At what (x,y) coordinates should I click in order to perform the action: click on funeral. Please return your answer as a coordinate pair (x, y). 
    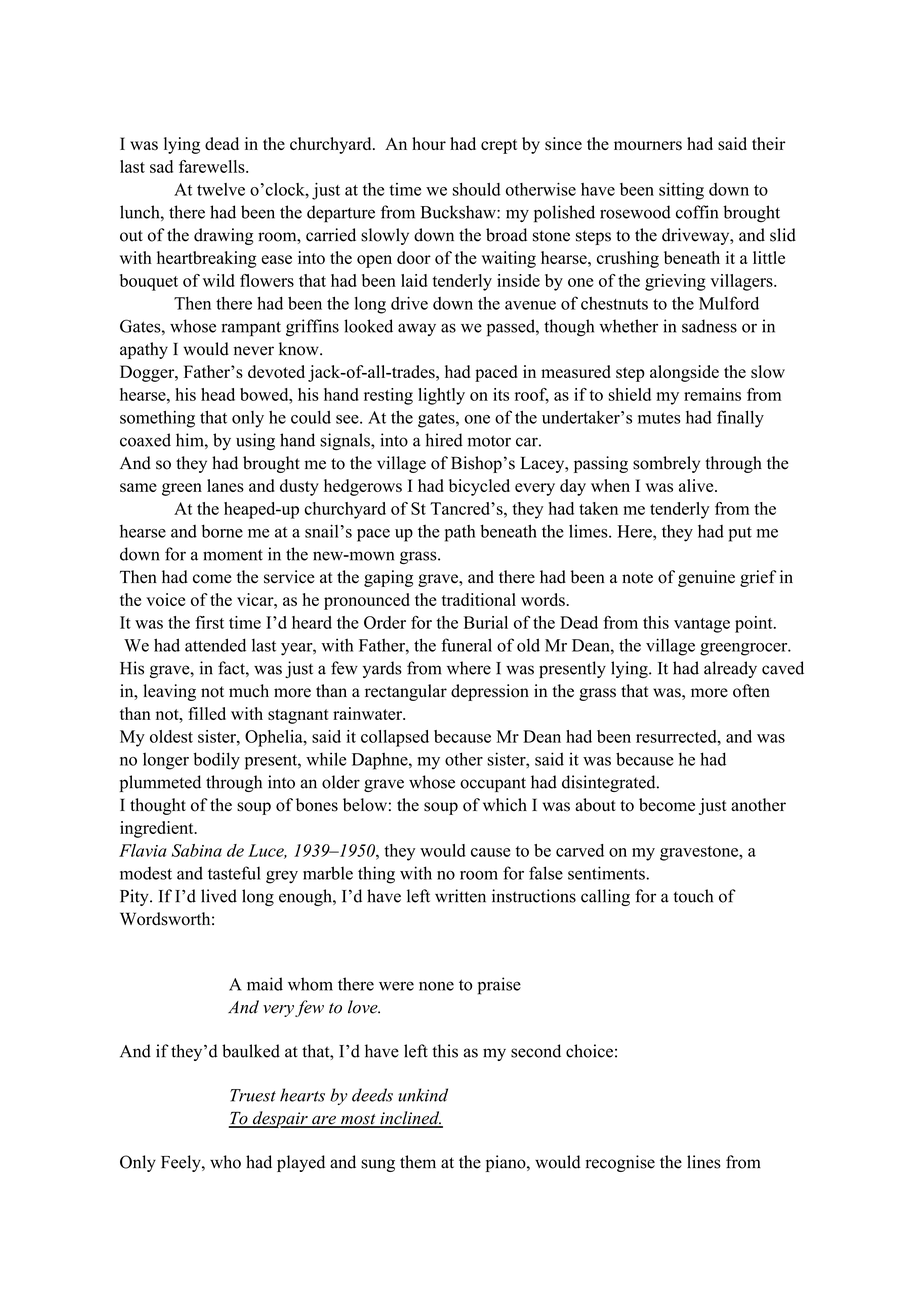
    Looking at the image, I should click on (466, 645).
